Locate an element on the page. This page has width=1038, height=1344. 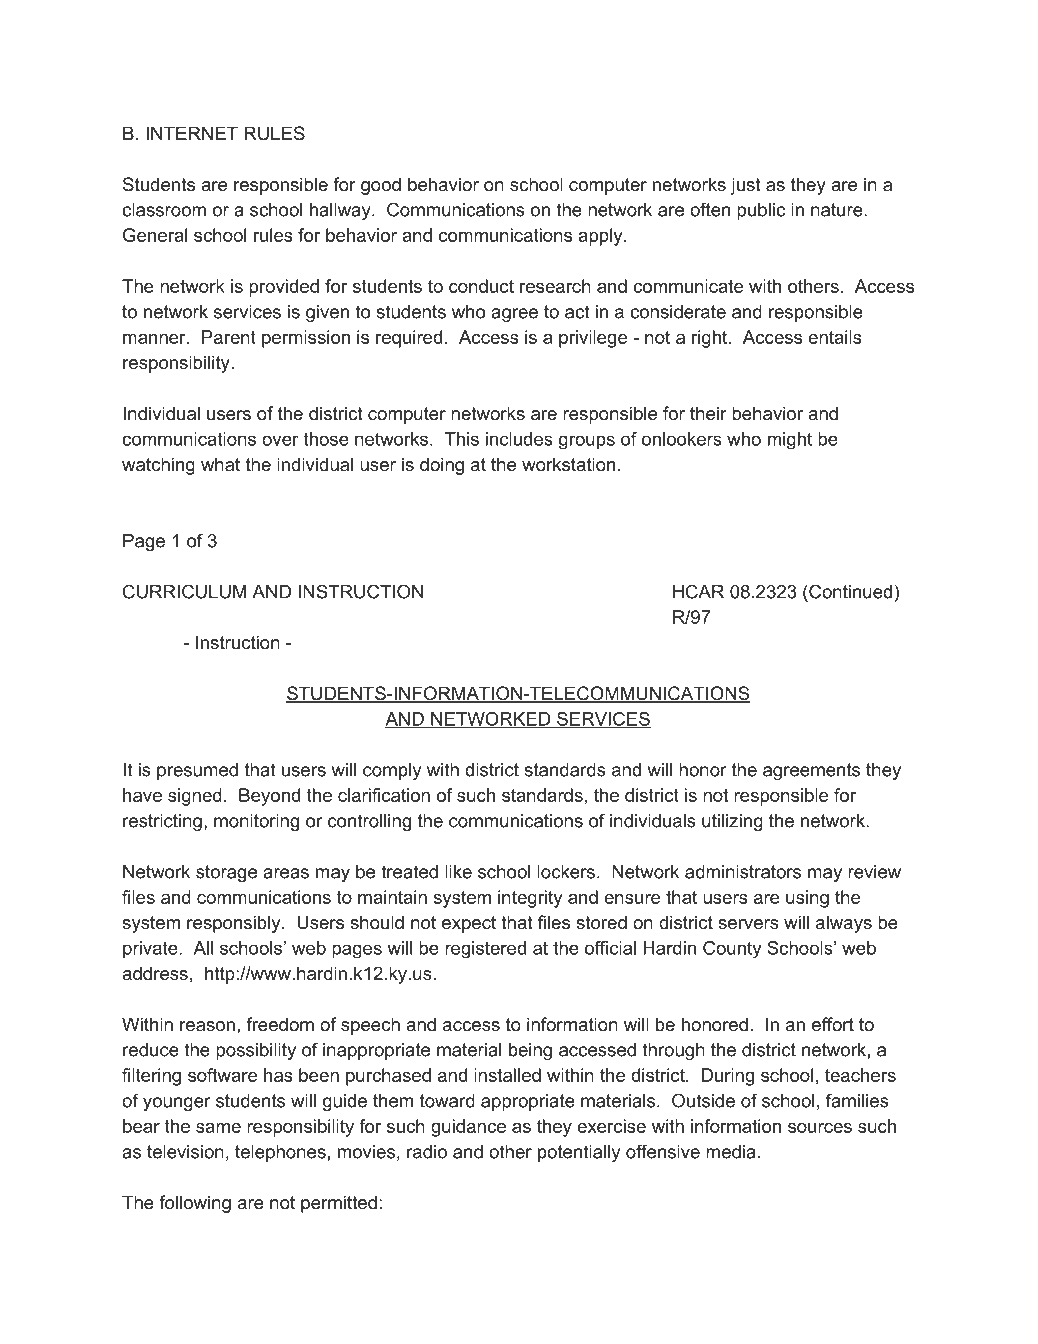
just is located at coordinates (745, 186).
